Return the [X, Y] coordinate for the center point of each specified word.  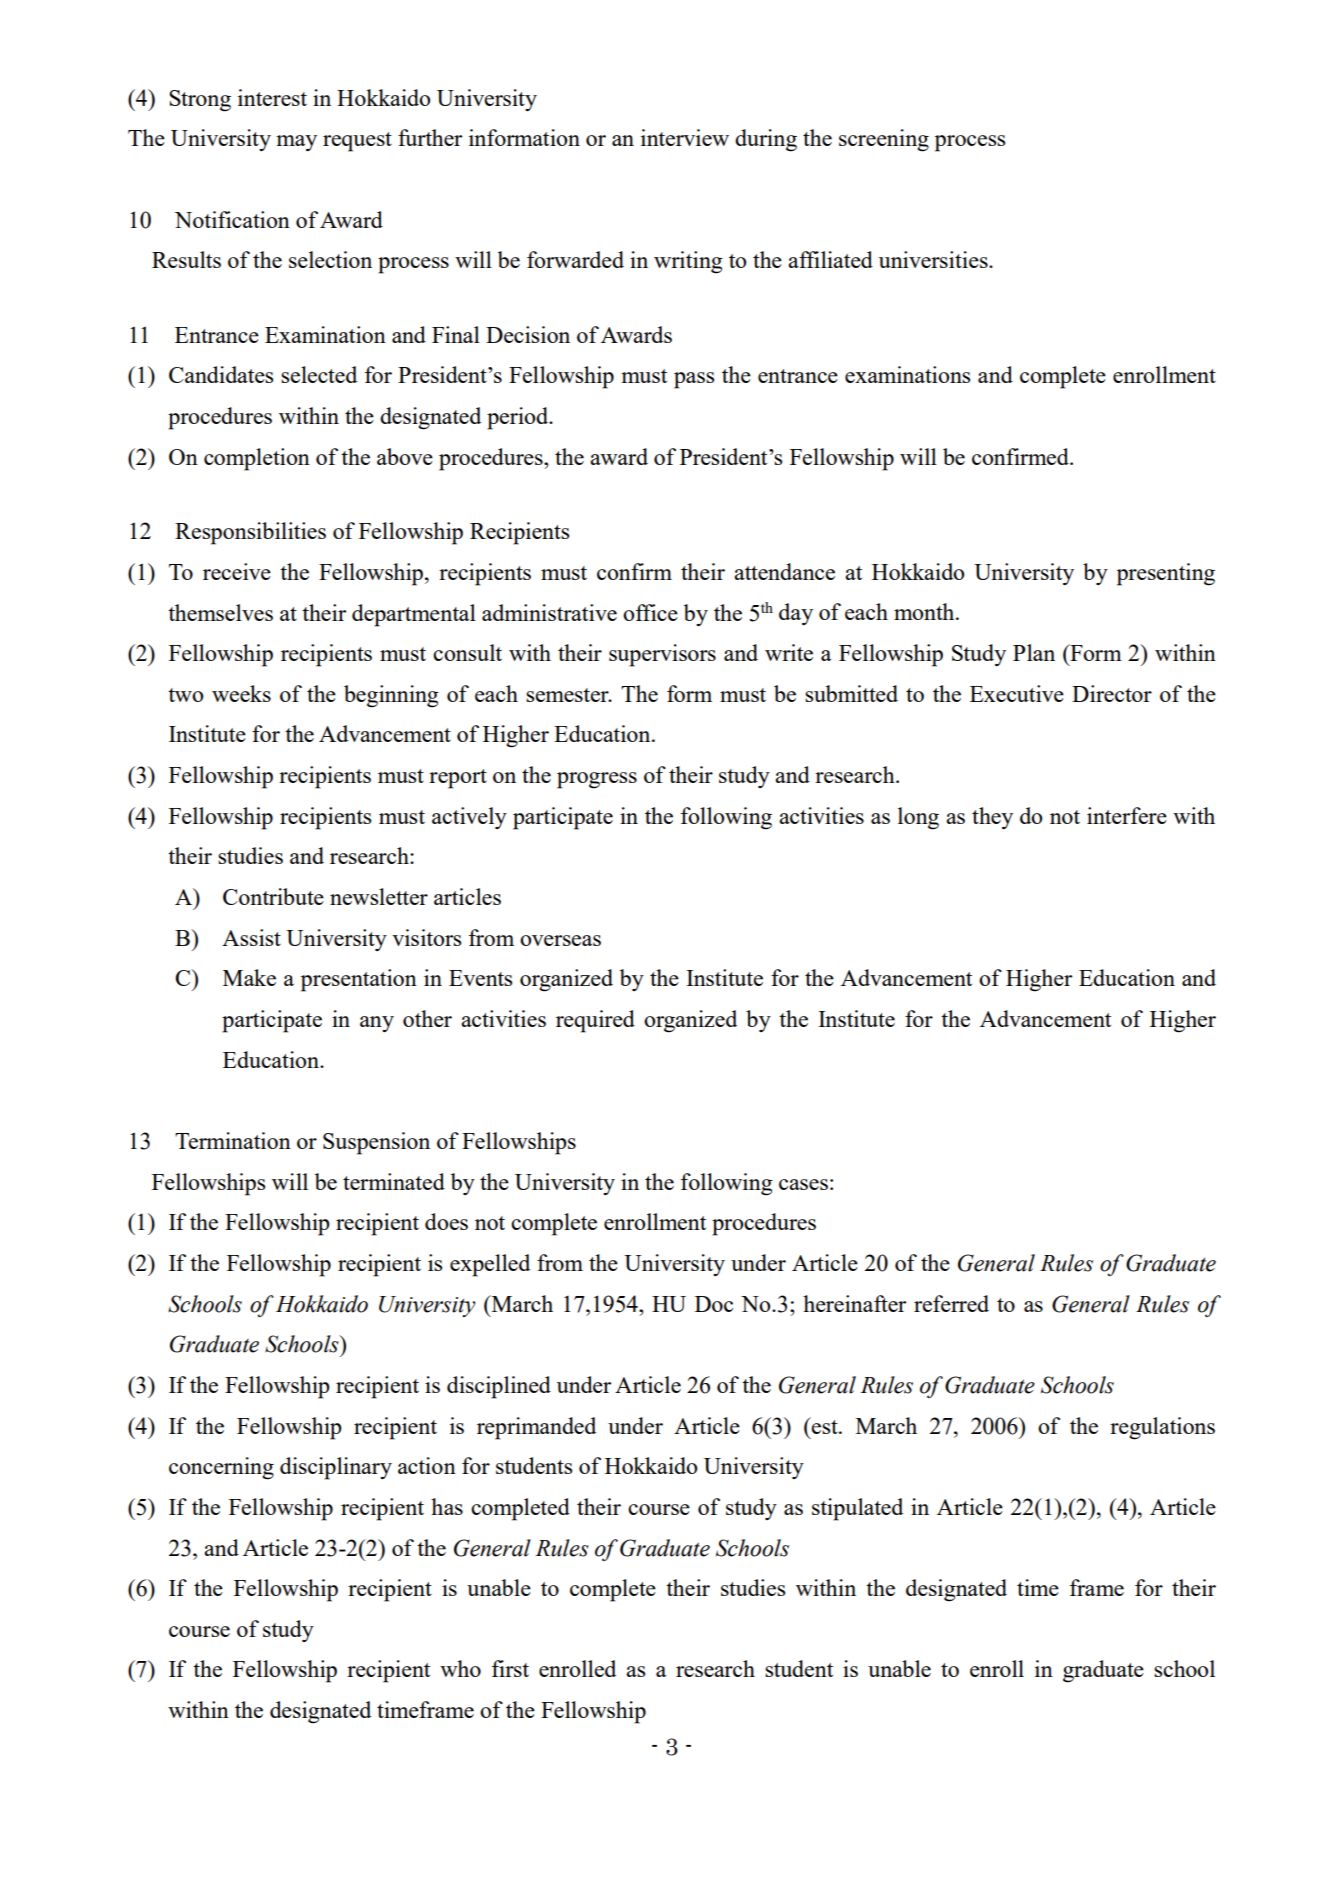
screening [884, 140]
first [510, 1668]
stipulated [857, 1509]
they [992, 818]
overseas [560, 940]
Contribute [273, 896]
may [296, 143]
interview [685, 137]
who [460, 1668]
